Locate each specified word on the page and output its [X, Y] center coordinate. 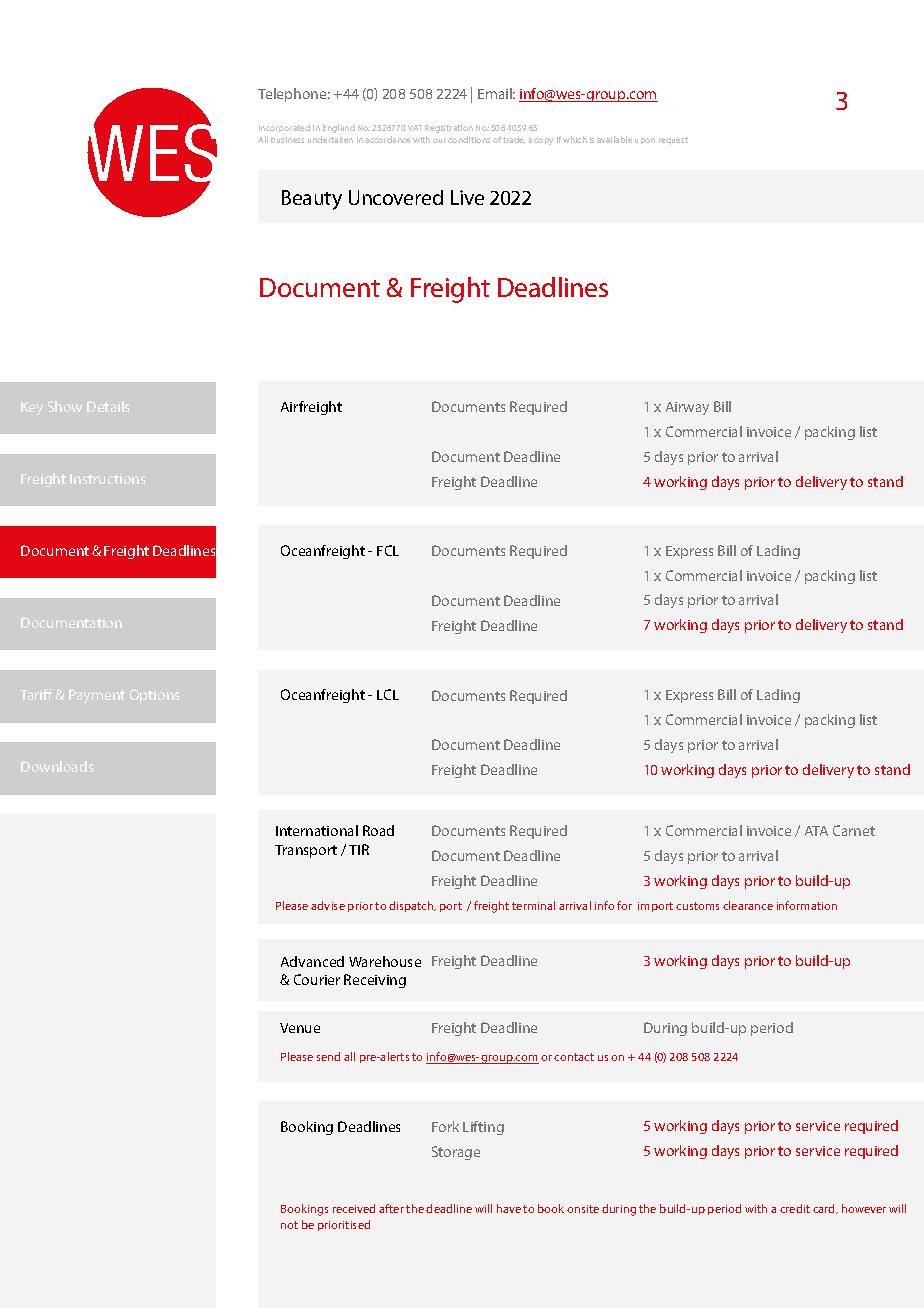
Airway [687, 408]
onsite [583, 1209]
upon [645, 141]
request [673, 141]
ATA [816, 831]
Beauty [312, 200]
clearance [748, 905]
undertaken [330, 139]
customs [697, 906]
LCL [388, 694]
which [575, 139]
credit [795, 1208]
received [354, 1208]
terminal [533, 905]
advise [328, 905]
